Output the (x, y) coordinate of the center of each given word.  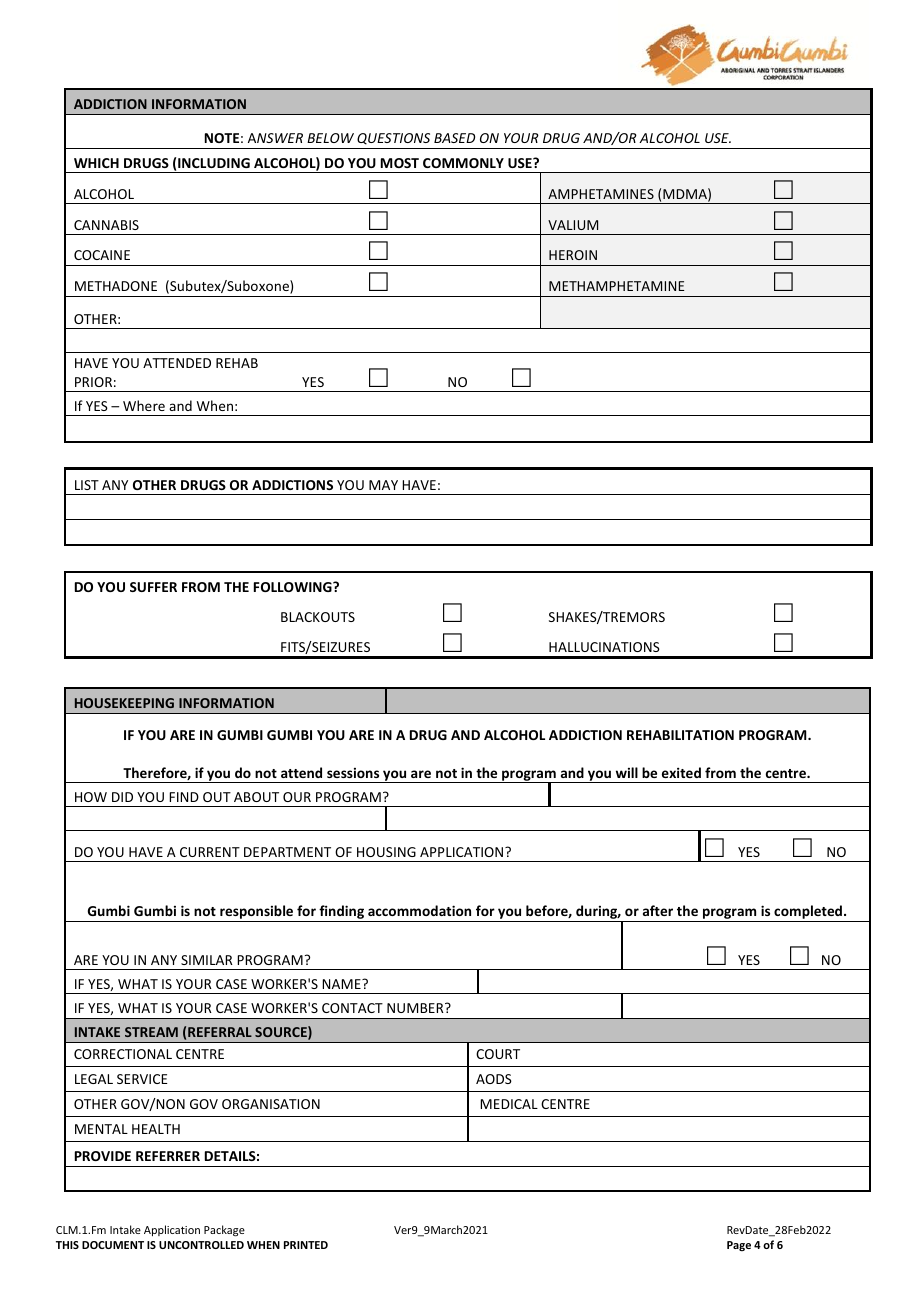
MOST (400, 163)
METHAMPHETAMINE (616, 286)
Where (144, 405)
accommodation (419, 910)
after (658, 910)
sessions (353, 773)
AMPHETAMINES (601, 194)
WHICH (96, 163)
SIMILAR (207, 960)
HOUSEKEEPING (124, 703)
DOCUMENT (113, 1245)
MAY (383, 485)
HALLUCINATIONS (604, 647)
